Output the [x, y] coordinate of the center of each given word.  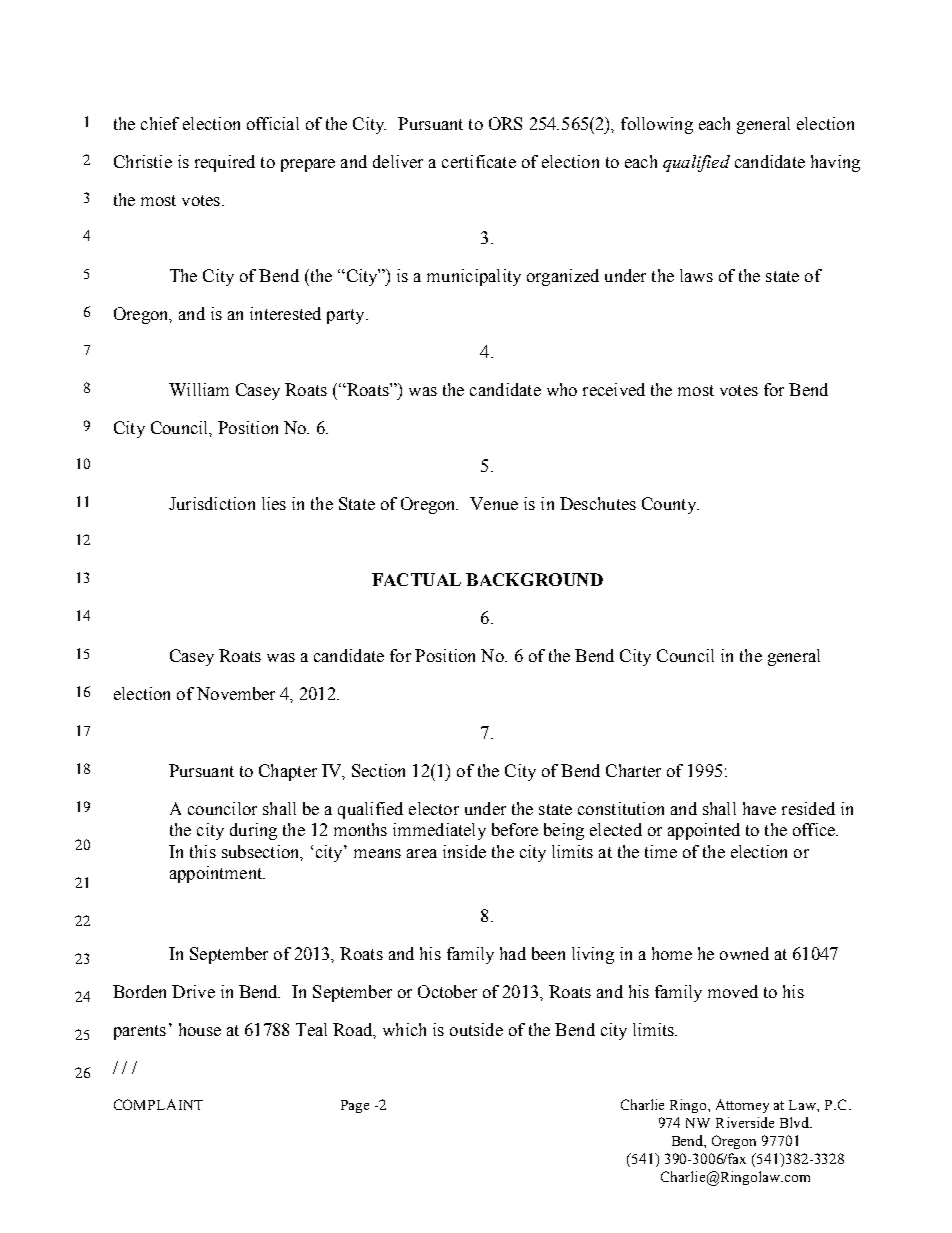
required [225, 163]
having [835, 163]
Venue [494, 503]
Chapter [288, 772]
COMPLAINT [158, 1104]
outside [476, 1029]
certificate [479, 161]
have [759, 808]
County [670, 505]
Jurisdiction [212, 503]
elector [434, 808]
